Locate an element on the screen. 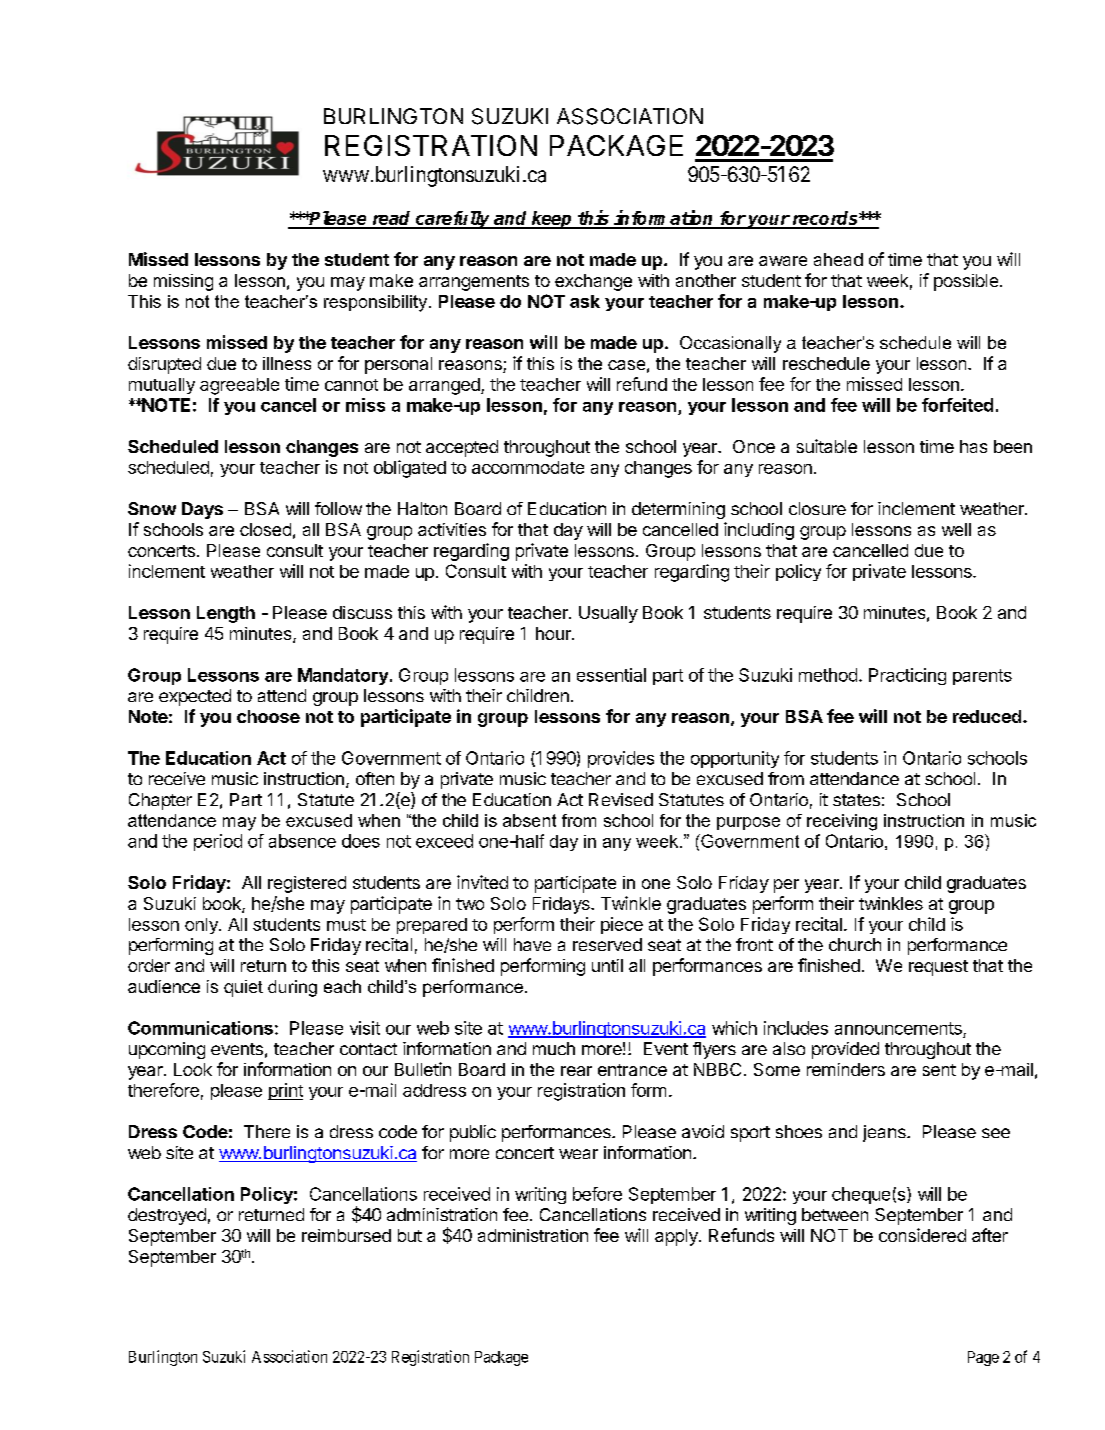 This screenshot has width=1105, height=1430. exchange is located at coordinates (593, 282).
